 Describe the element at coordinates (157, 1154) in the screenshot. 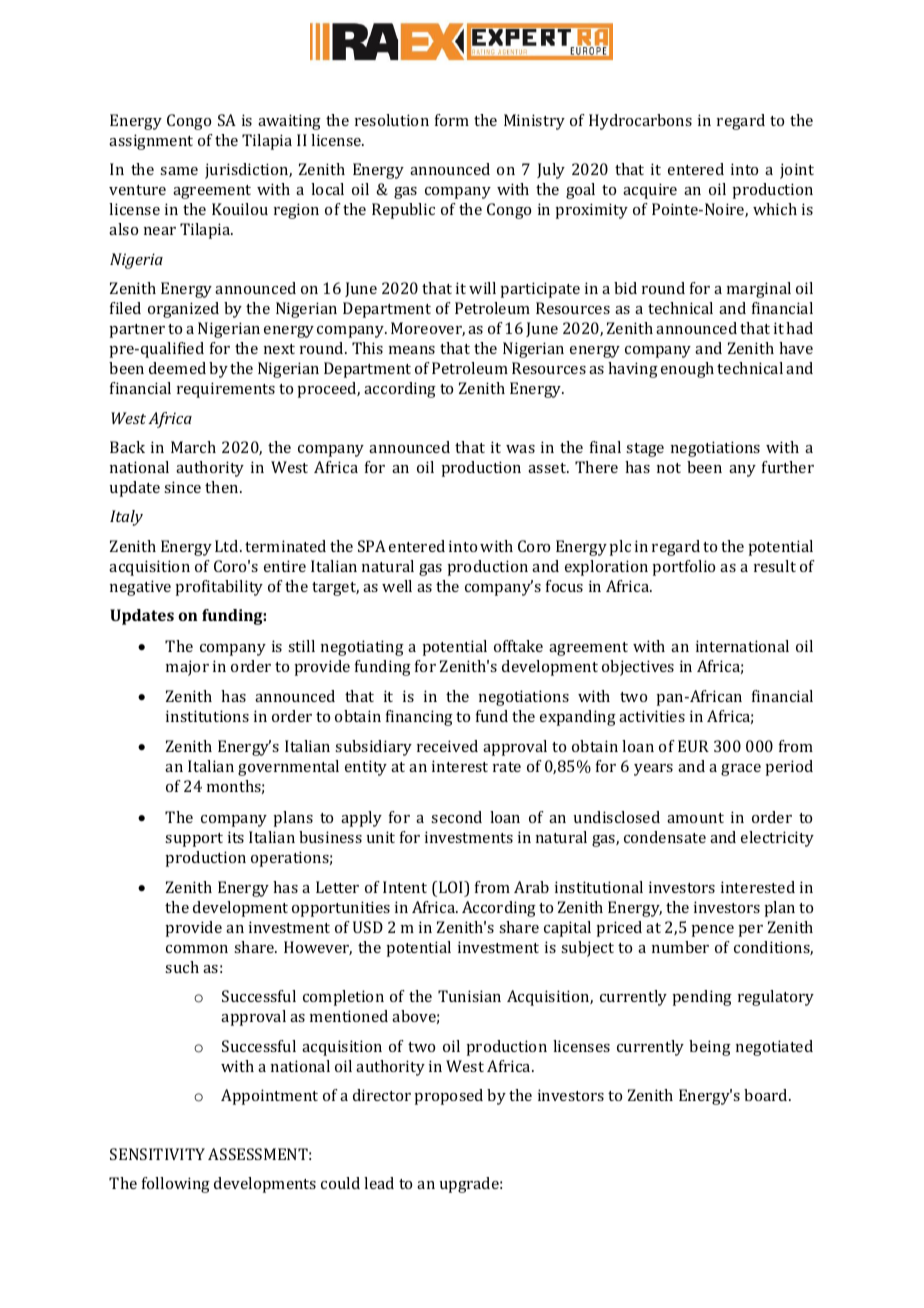

I see `SENSITIVITY` at that location.
